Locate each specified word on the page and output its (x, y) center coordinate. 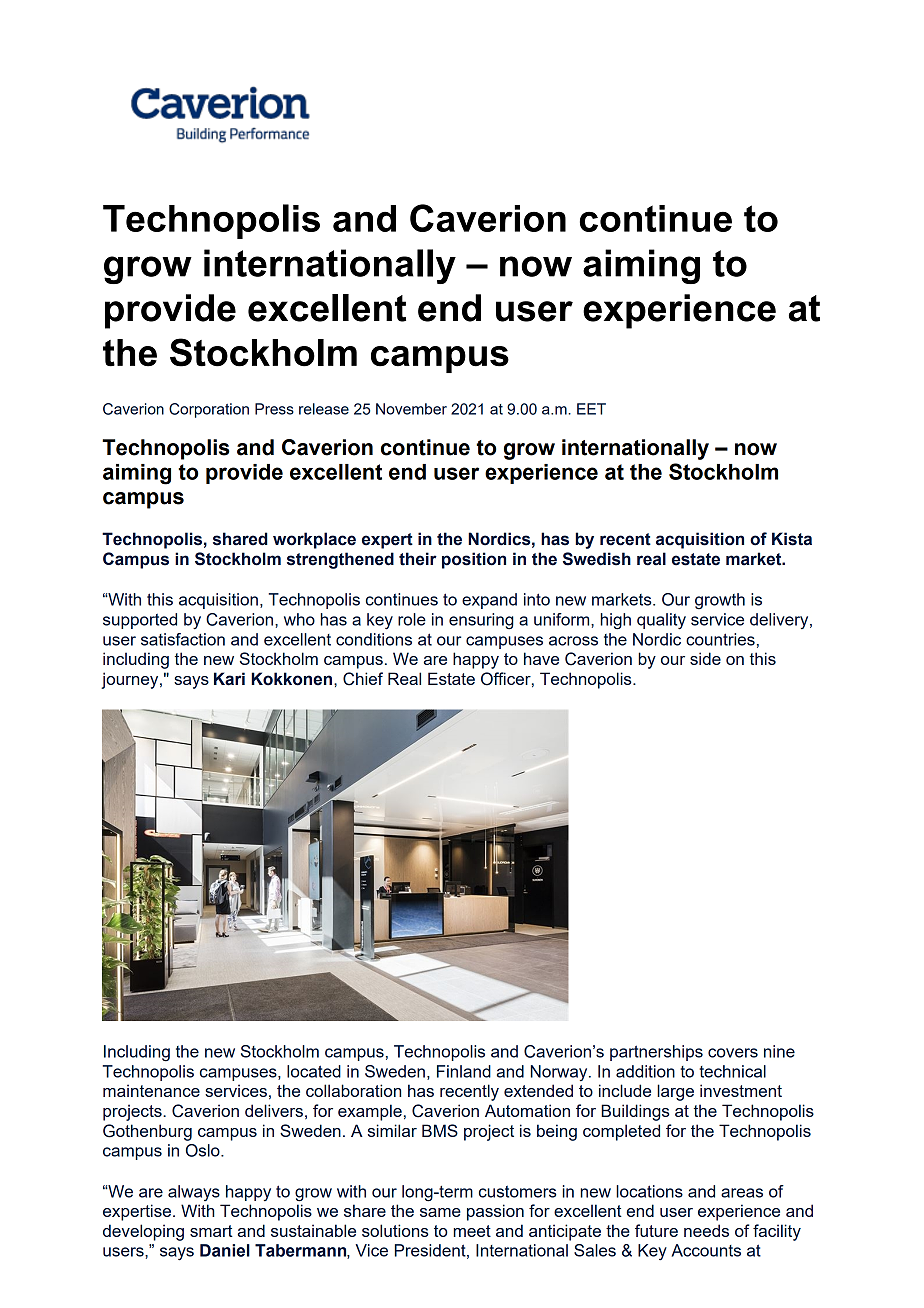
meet (472, 1231)
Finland (464, 1071)
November (411, 409)
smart (211, 1231)
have (541, 658)
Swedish (597, 559)
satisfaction (183, 639)
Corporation (209, 410)
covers (733, 1053)
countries (720, 639)
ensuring (481, 621)
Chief (363, 679)
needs (706, 1230)
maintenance (151, 1090)
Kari (229, 679)
